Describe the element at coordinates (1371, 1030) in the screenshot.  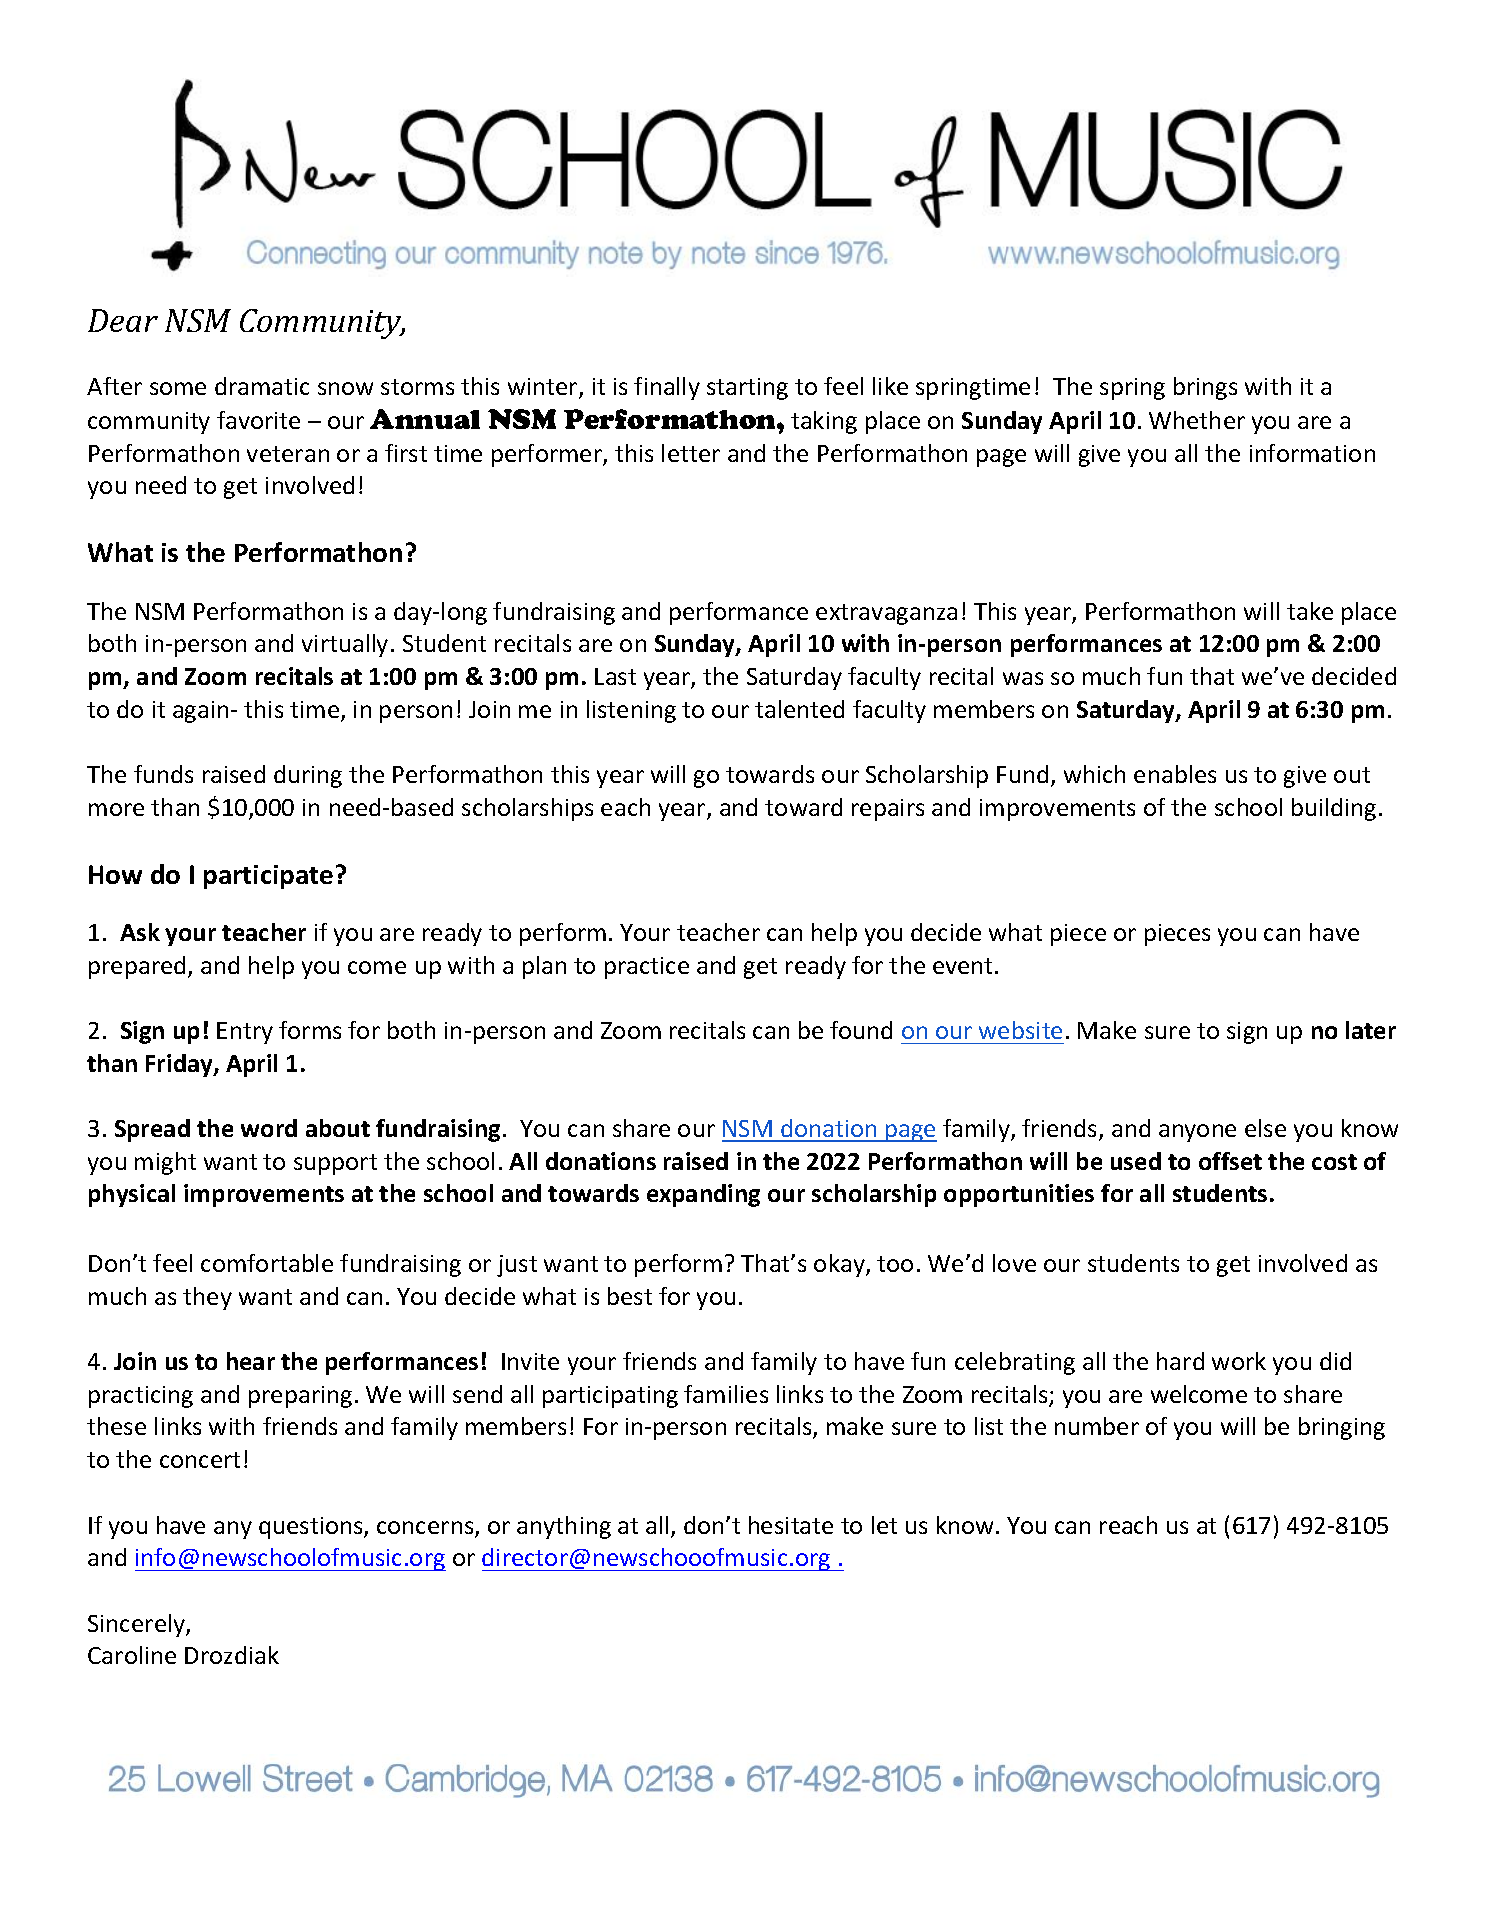
I see `later` at that location.
